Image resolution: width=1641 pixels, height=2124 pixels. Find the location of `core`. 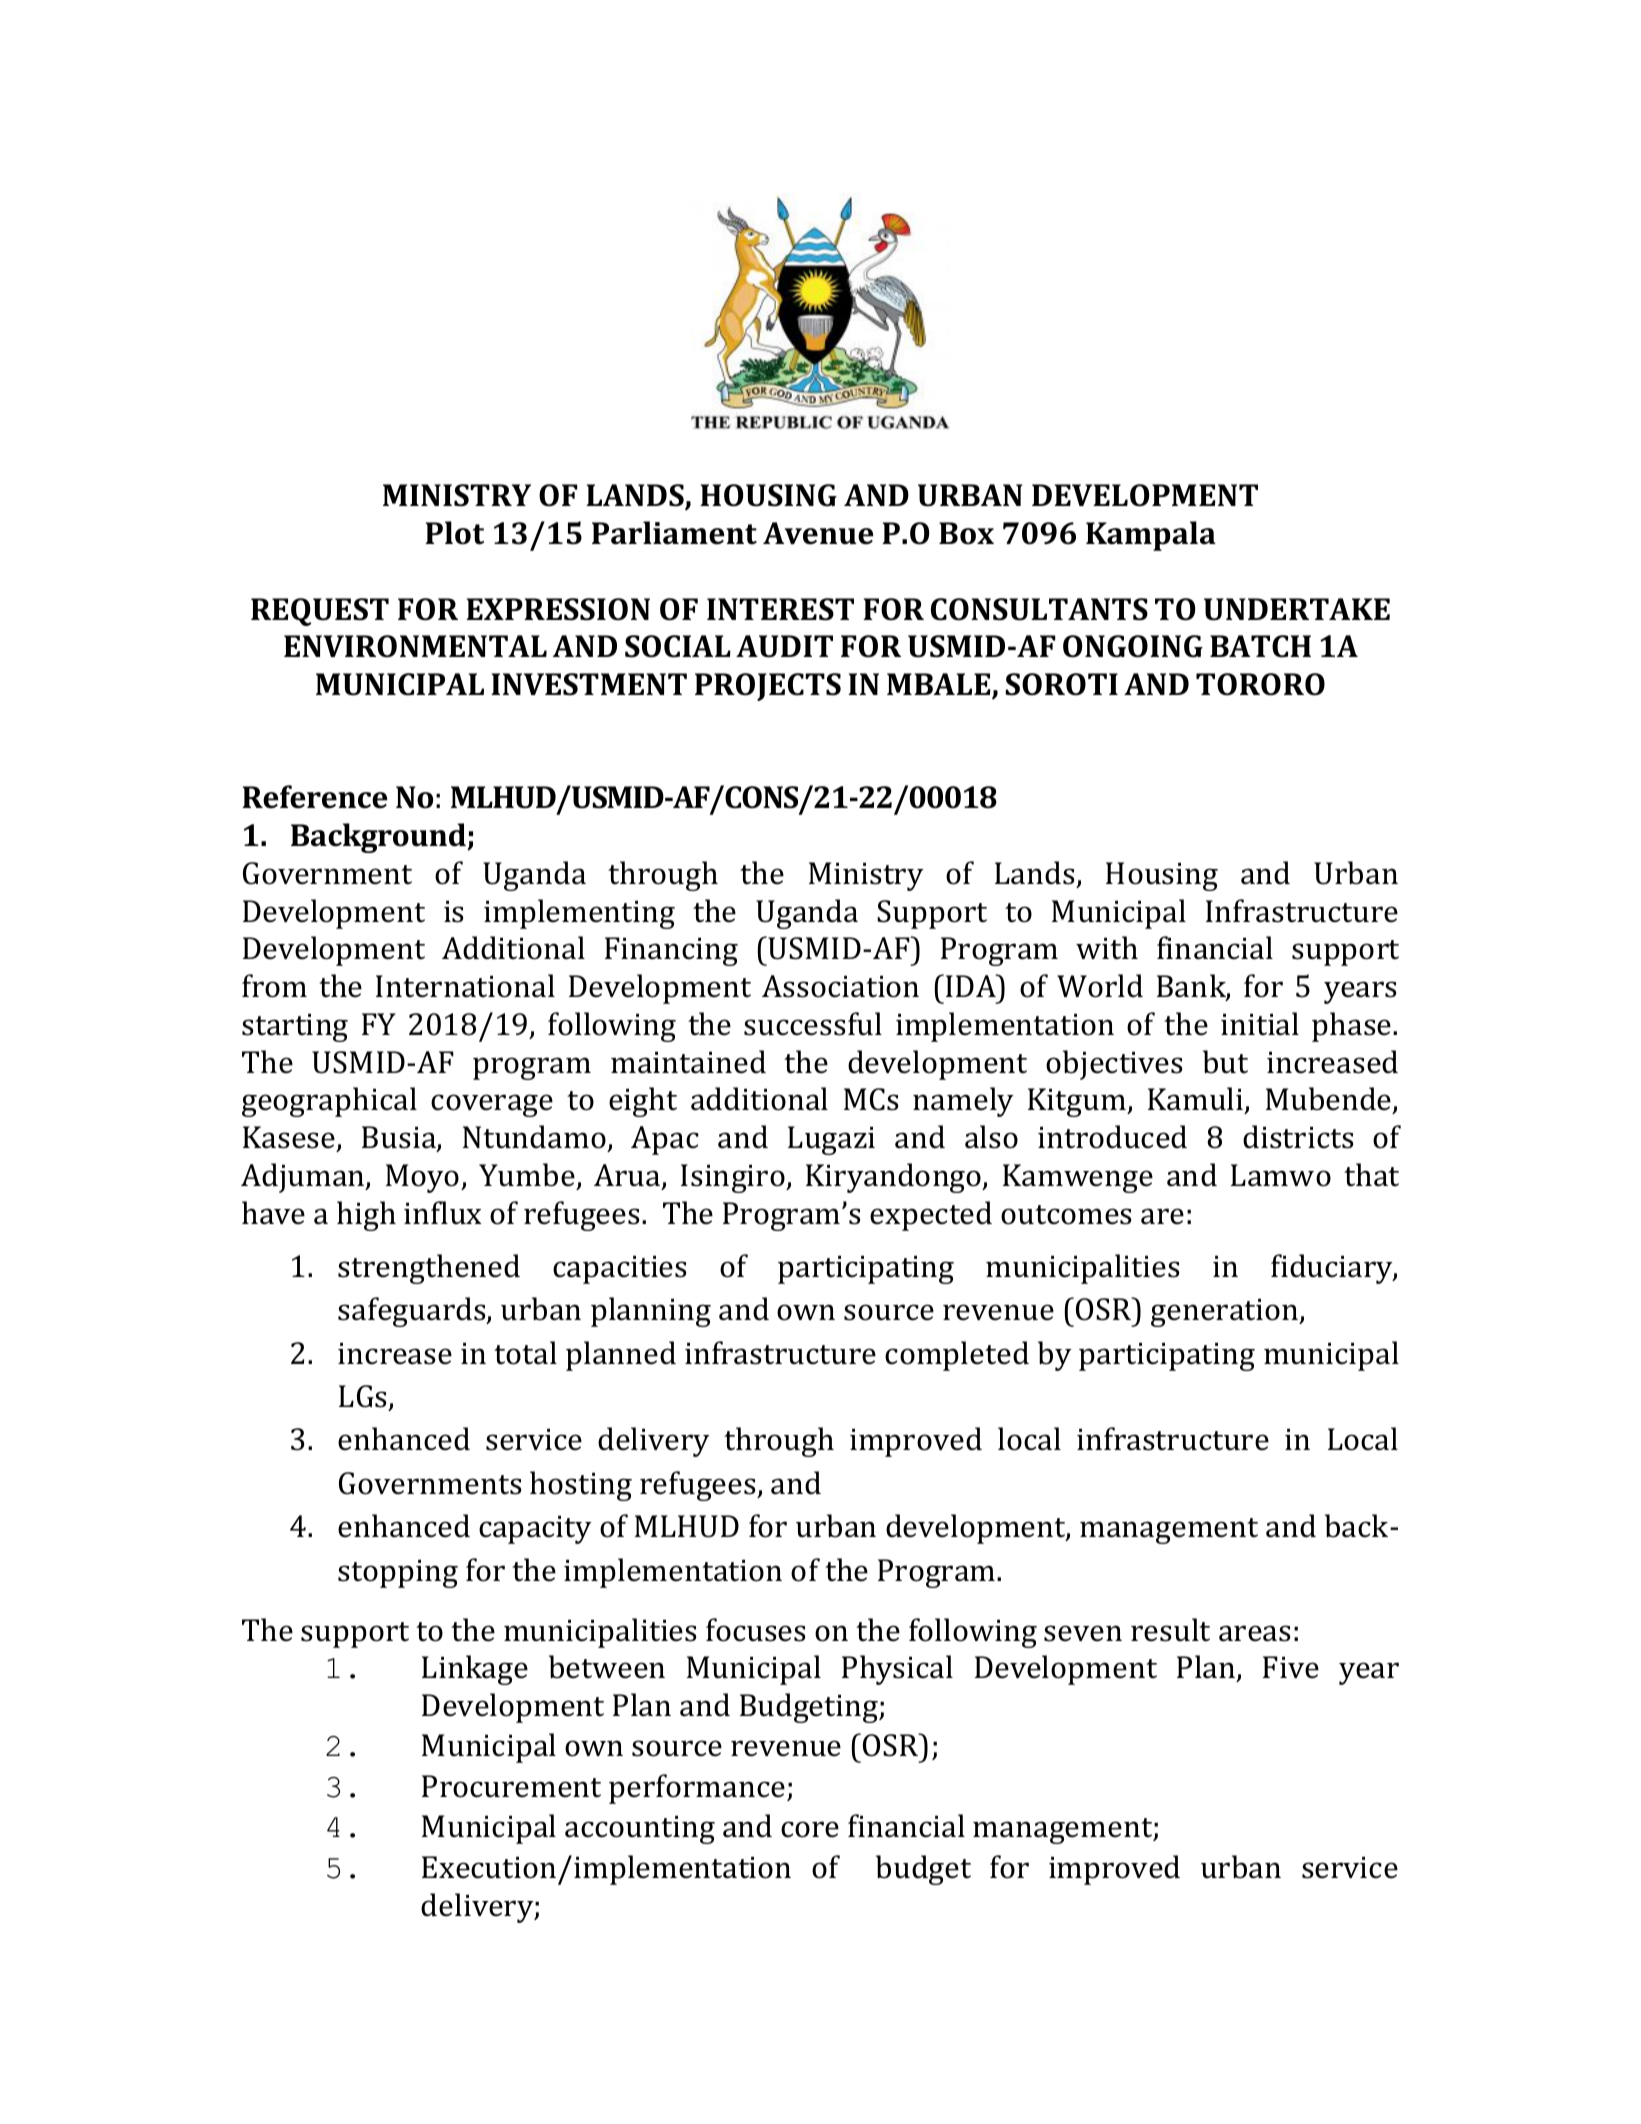

core is located at coordinates (810, 1829).
